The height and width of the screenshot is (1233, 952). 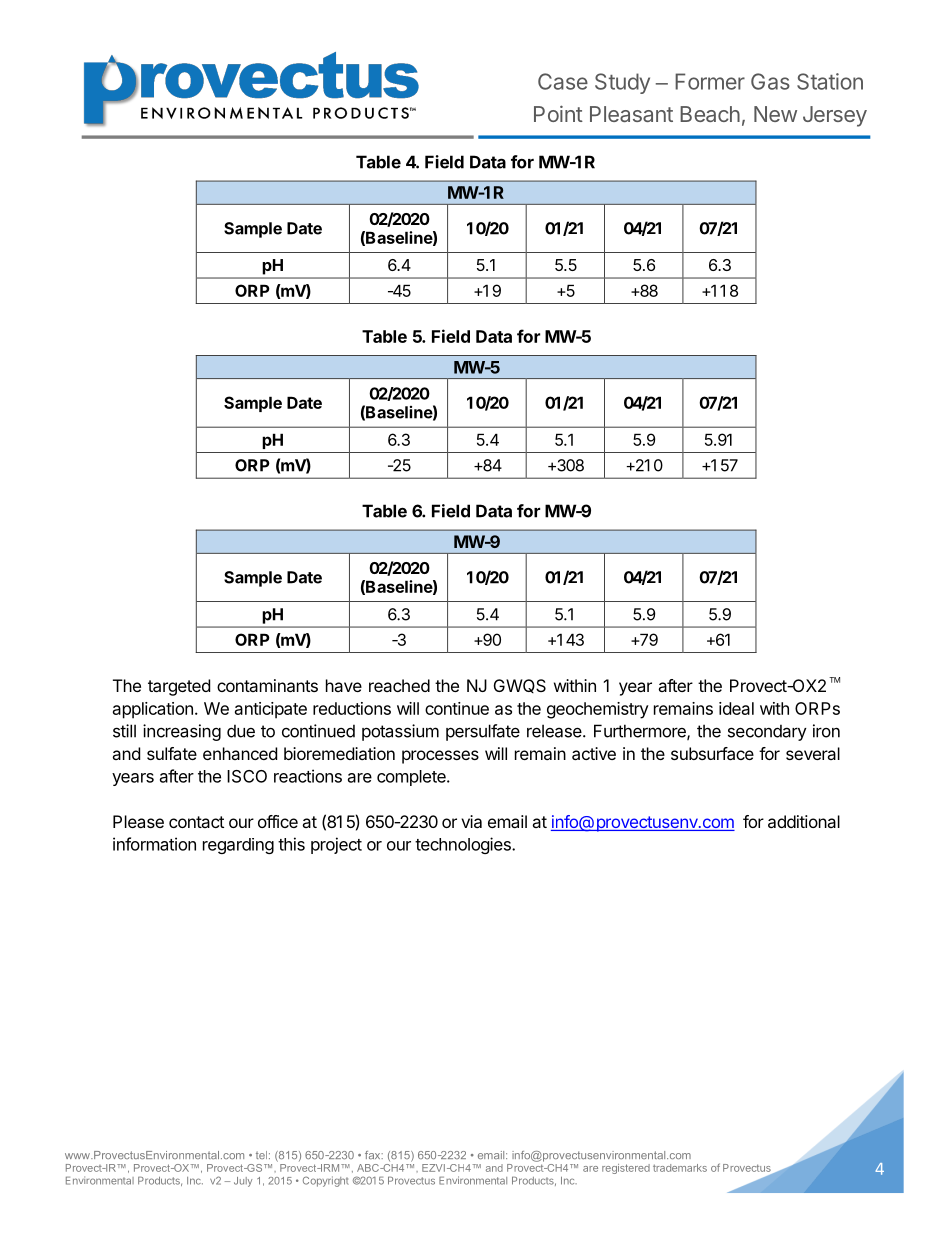 What do you see at coordinates (775, 114) in the screenshot?
I see `New` at bounding box center [775, 114].
